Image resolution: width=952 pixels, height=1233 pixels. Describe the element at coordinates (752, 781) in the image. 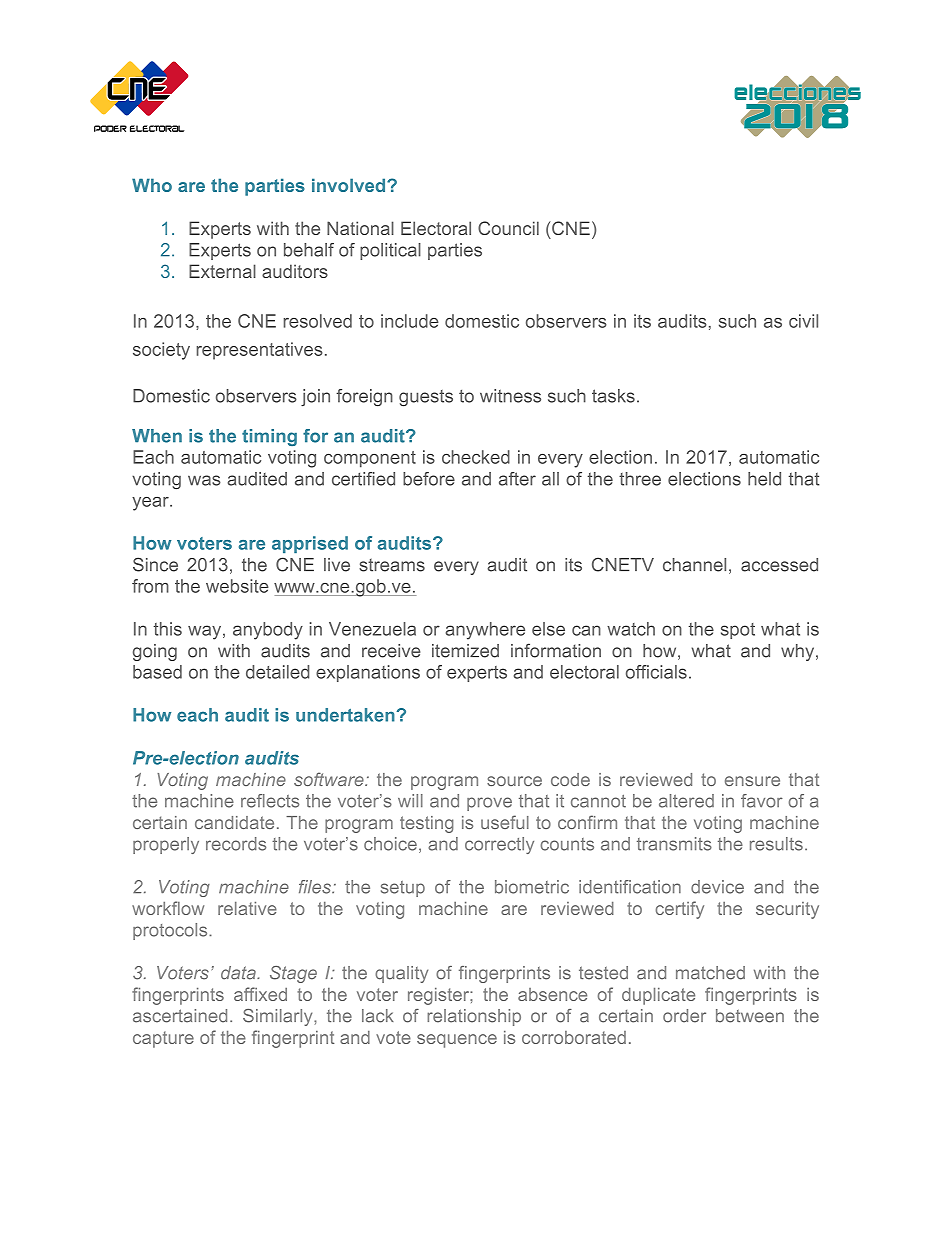

I see `ensure` at that location.
